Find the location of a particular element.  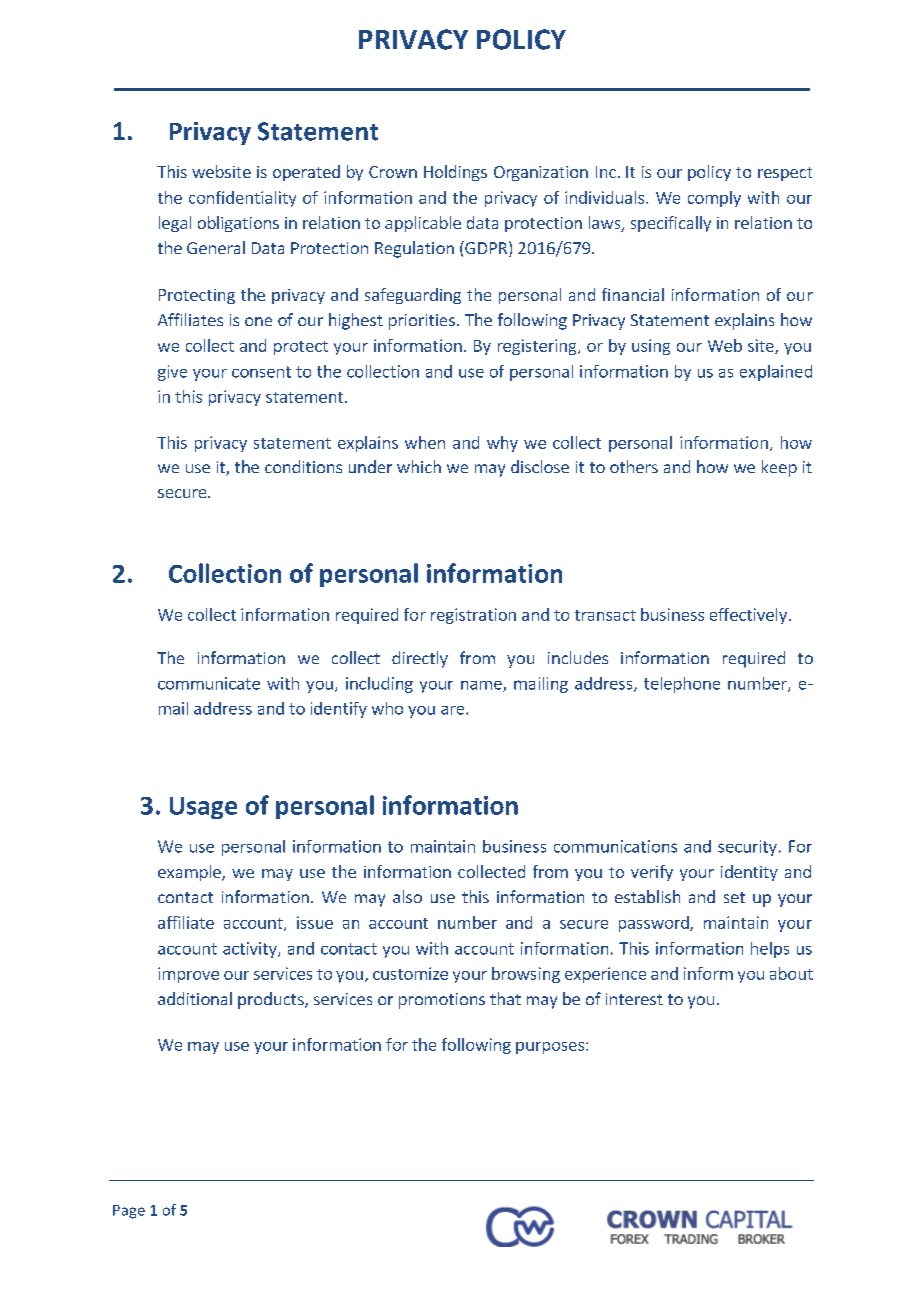

communicate is located at coordinates (209, 683).
